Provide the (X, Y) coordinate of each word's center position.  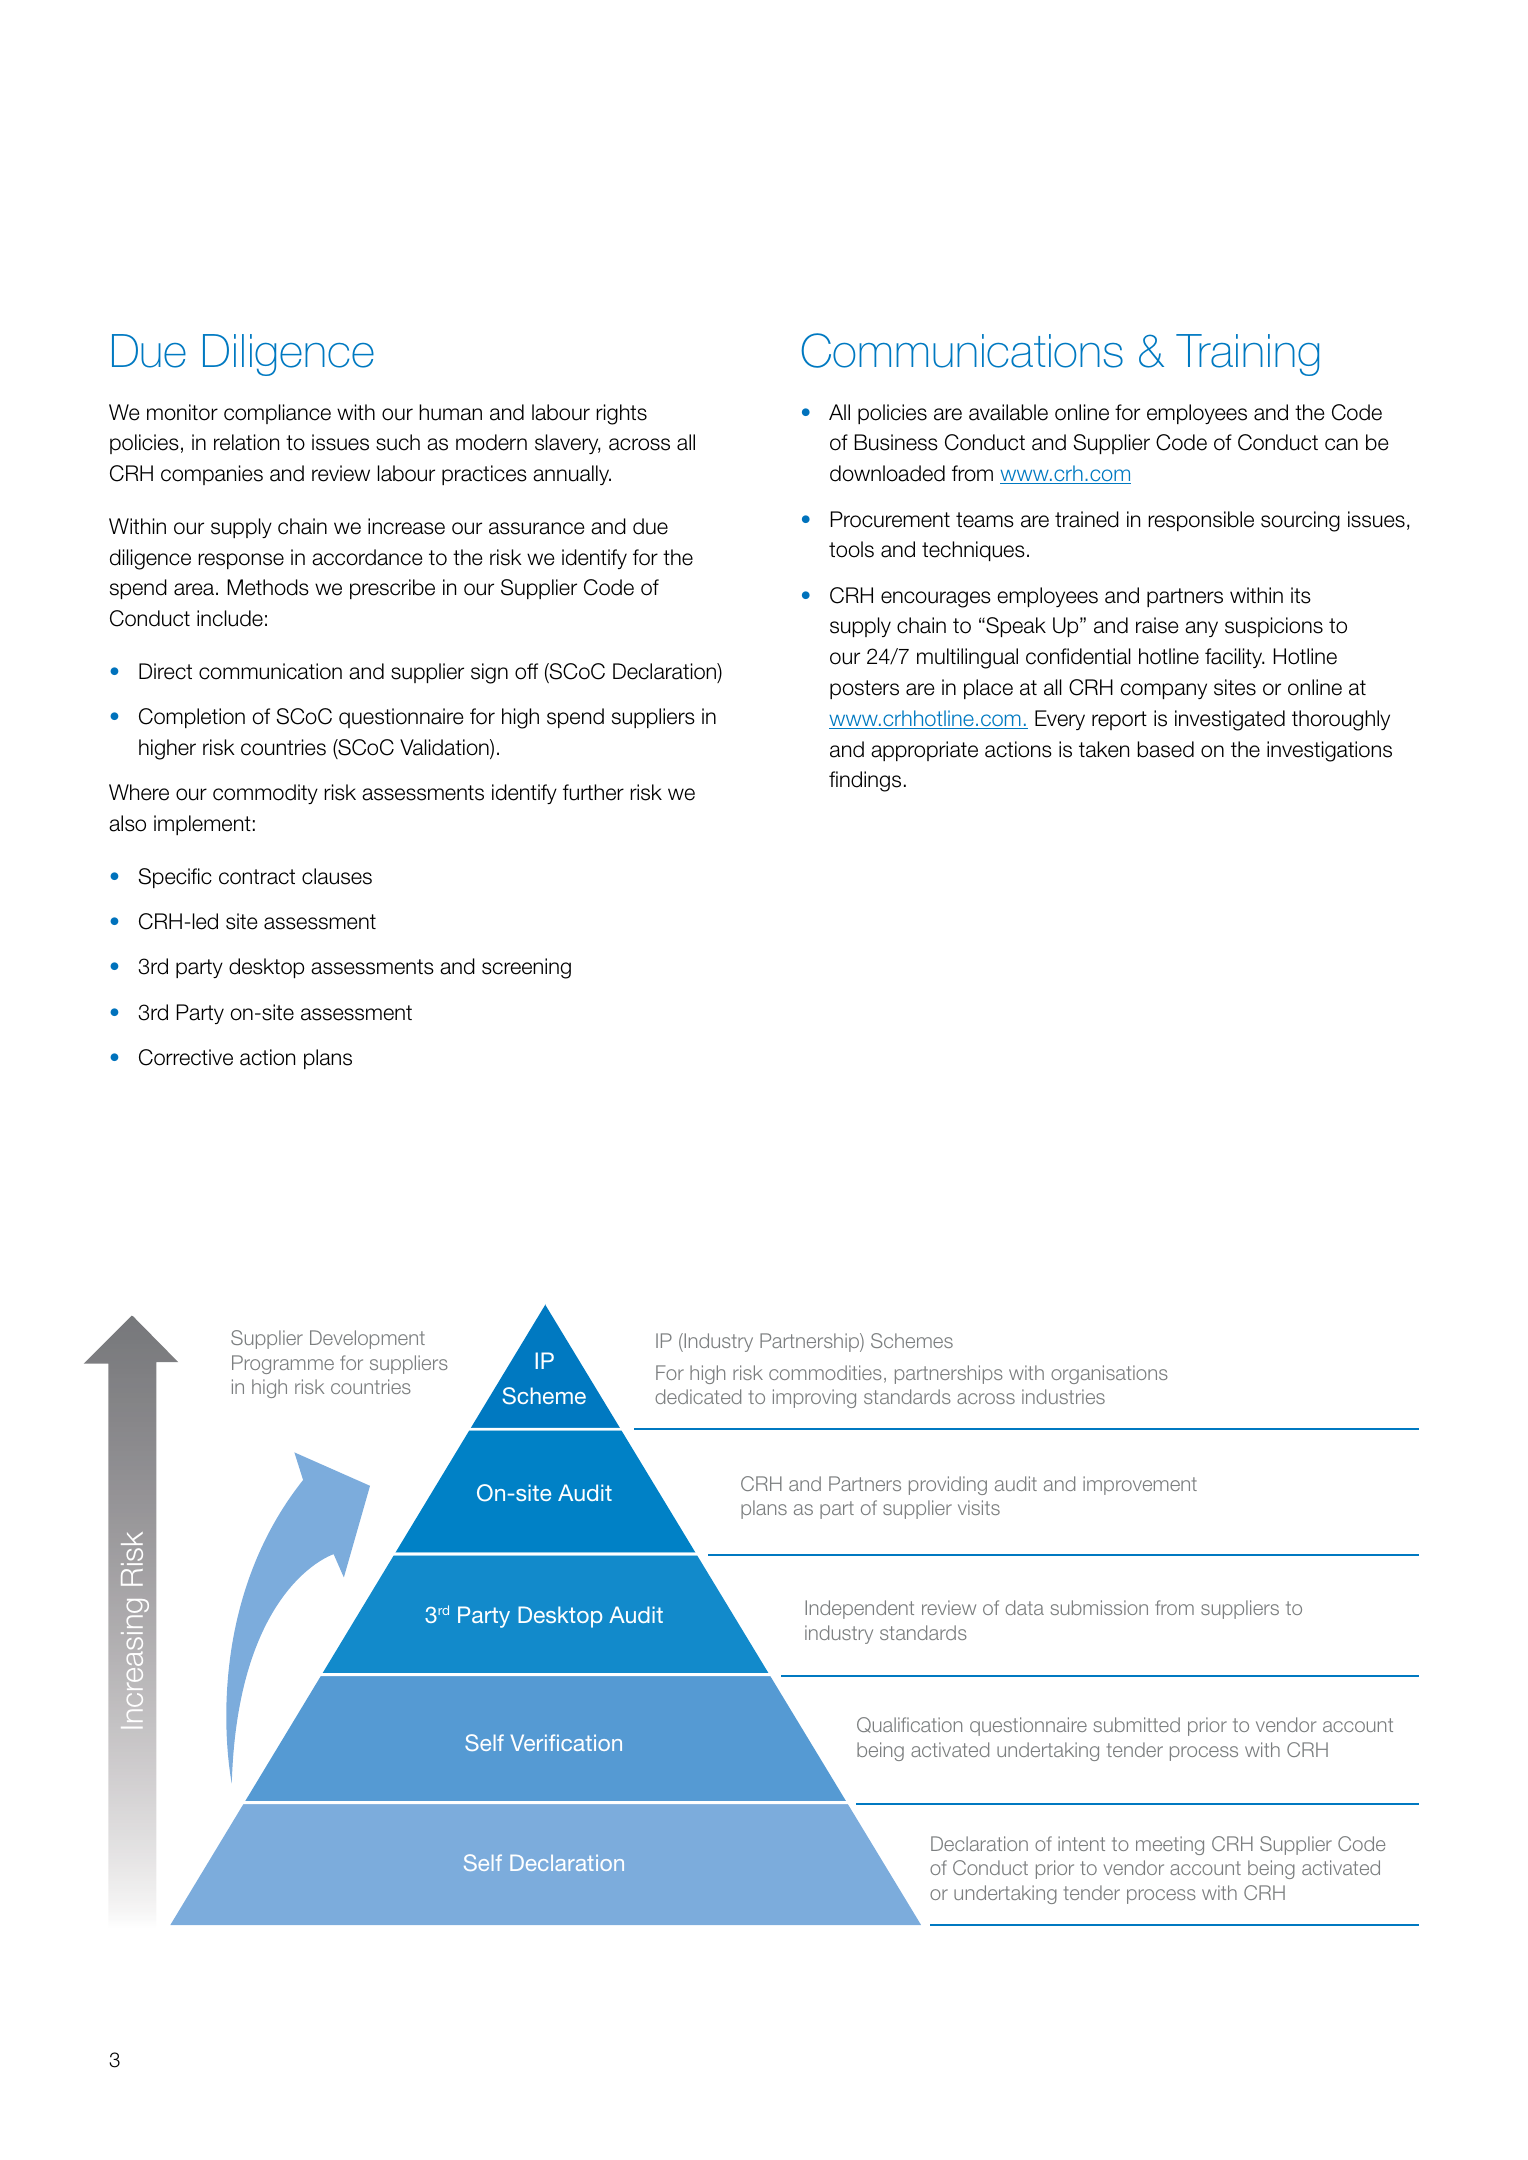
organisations (1109, 1374)
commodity (265, 794)
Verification (566, 1742)
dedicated (698, 1396)
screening (526, 968)
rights (621, 414)
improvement (1140, 1485)
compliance (277, 414)
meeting (1170, 1845)
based (1165, 749)
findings (865, 781)
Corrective (186, 1057)
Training (1247, 355)
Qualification (909, 1725)
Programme (283, 1364)
